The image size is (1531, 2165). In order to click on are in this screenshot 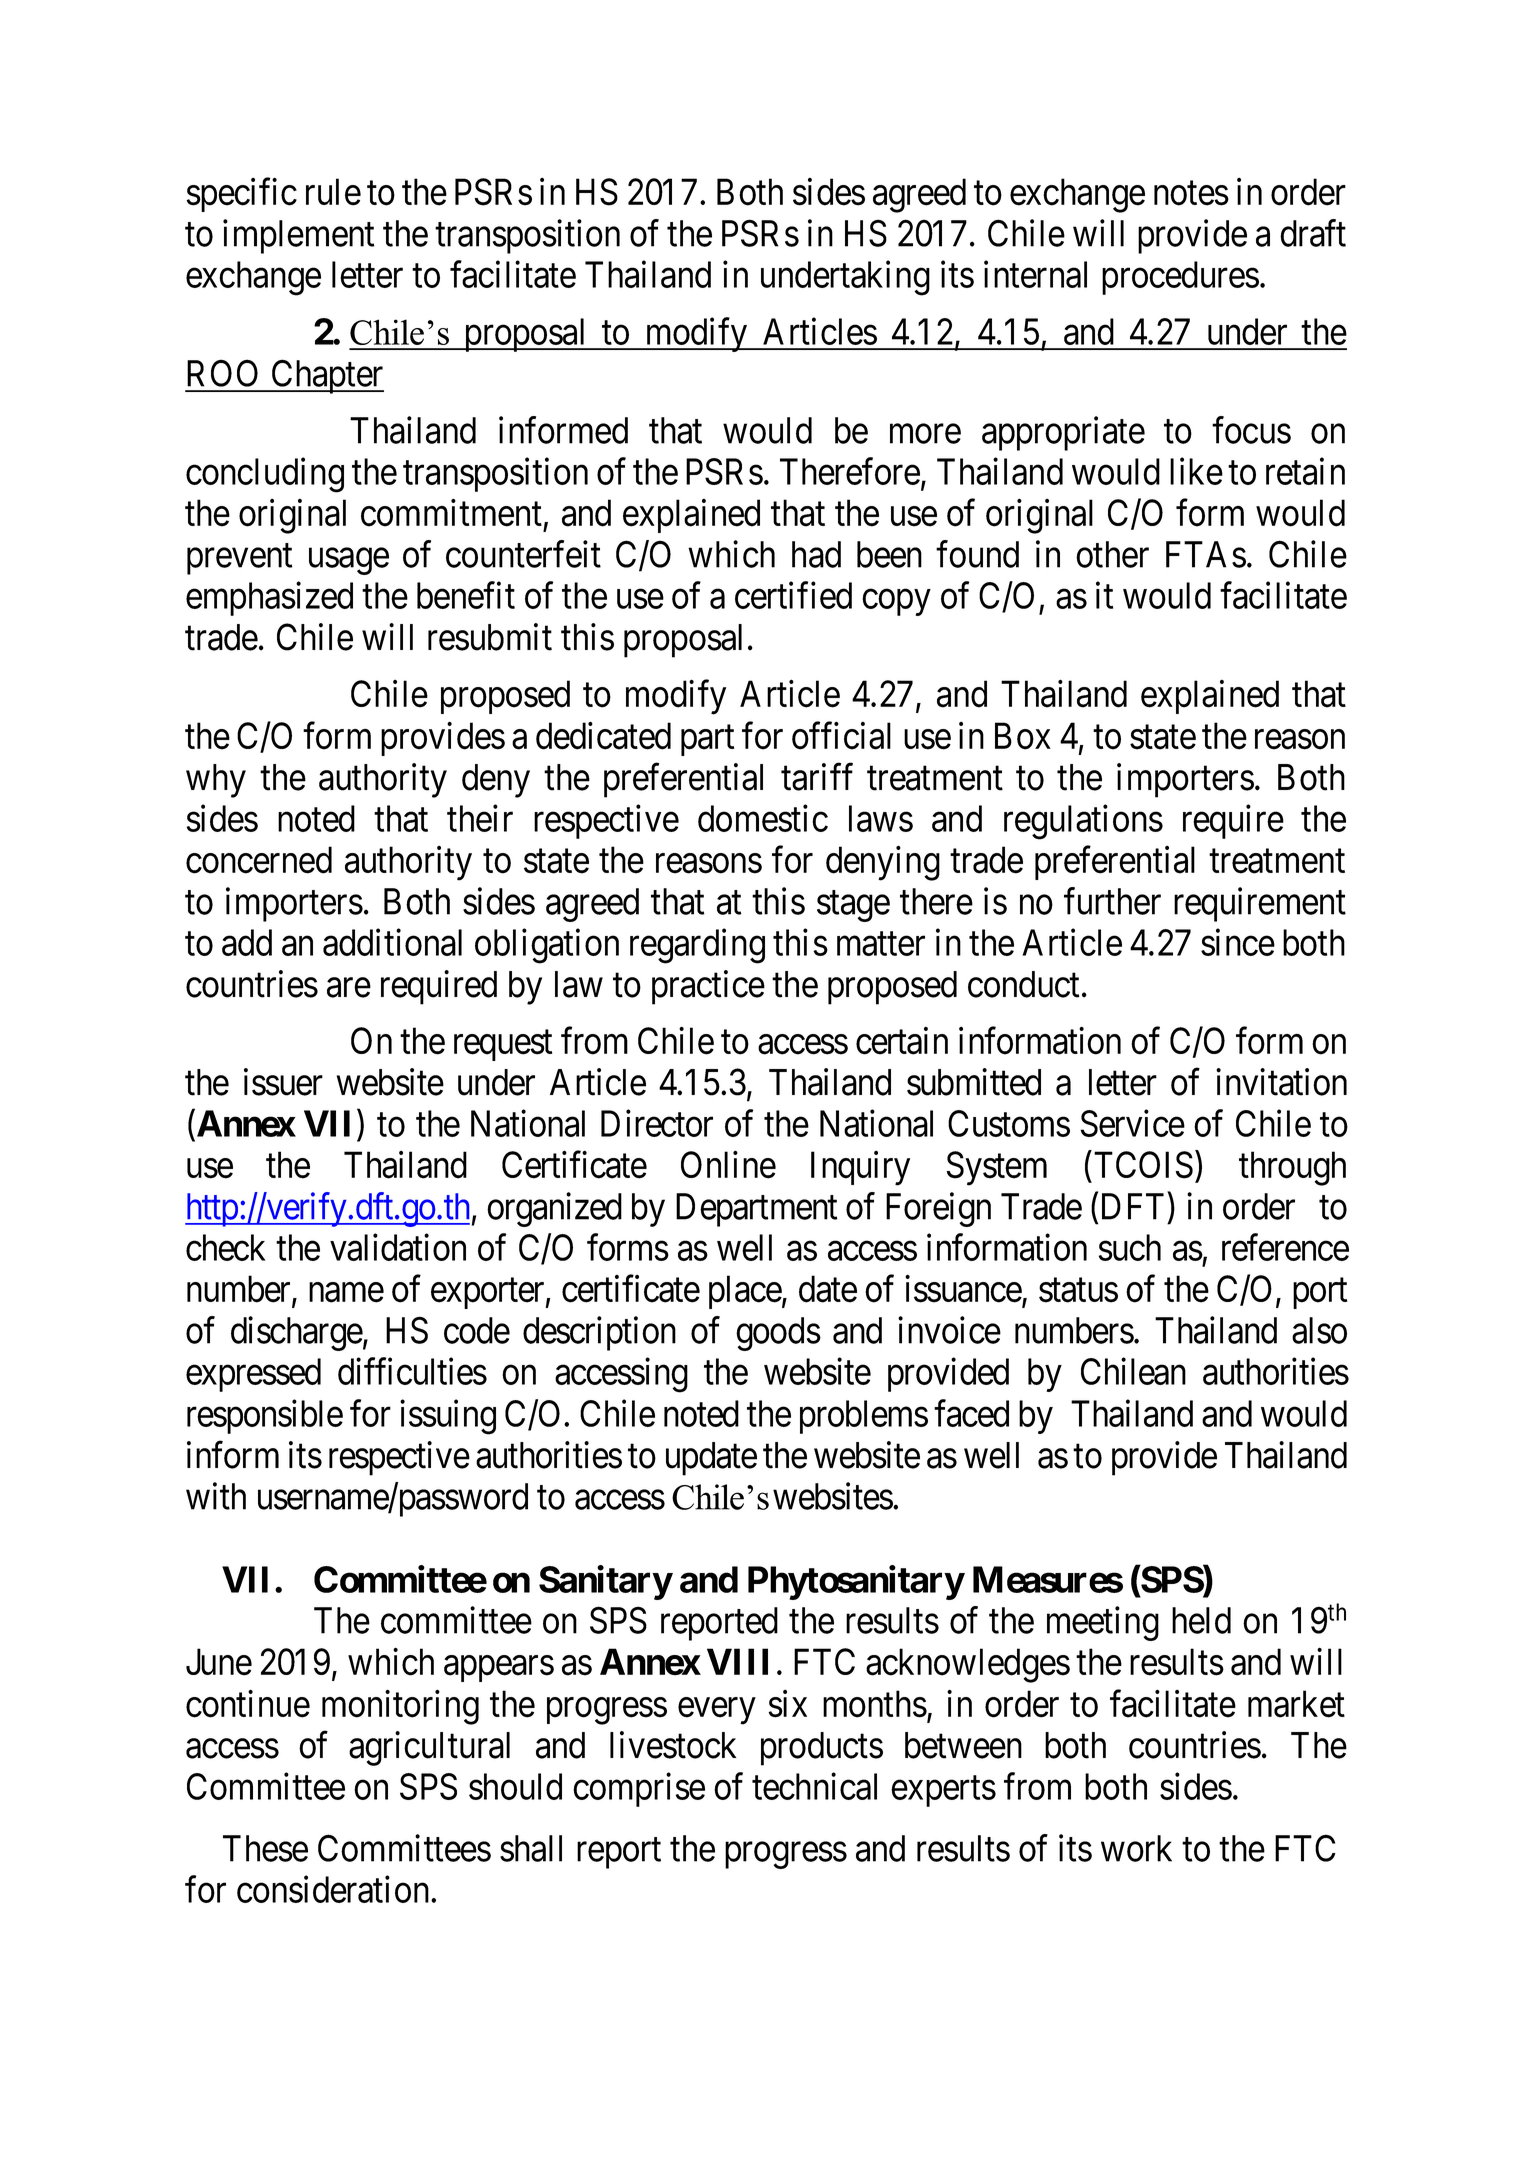, I will do `click(349, 988)`.
